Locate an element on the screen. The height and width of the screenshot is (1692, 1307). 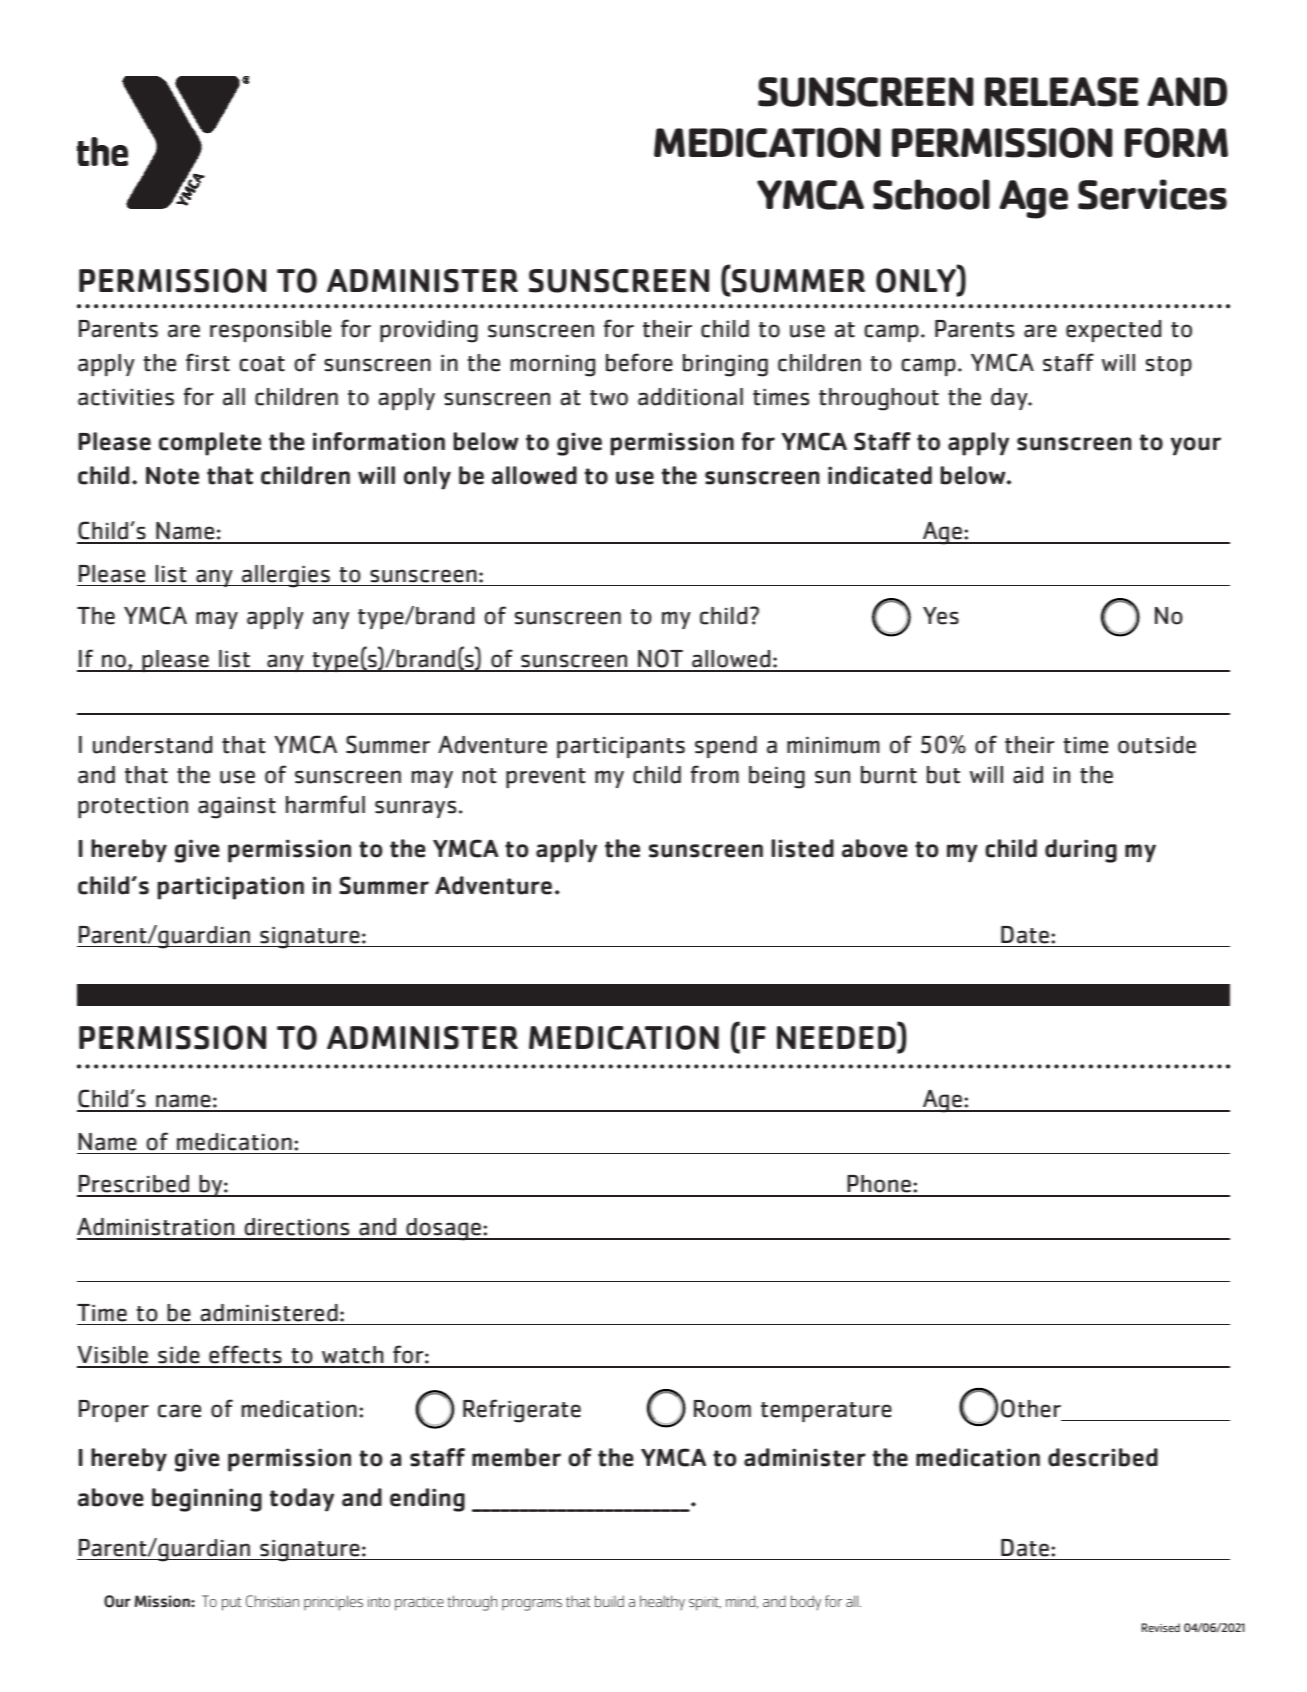
during is located at coordinates (1081, 851).
